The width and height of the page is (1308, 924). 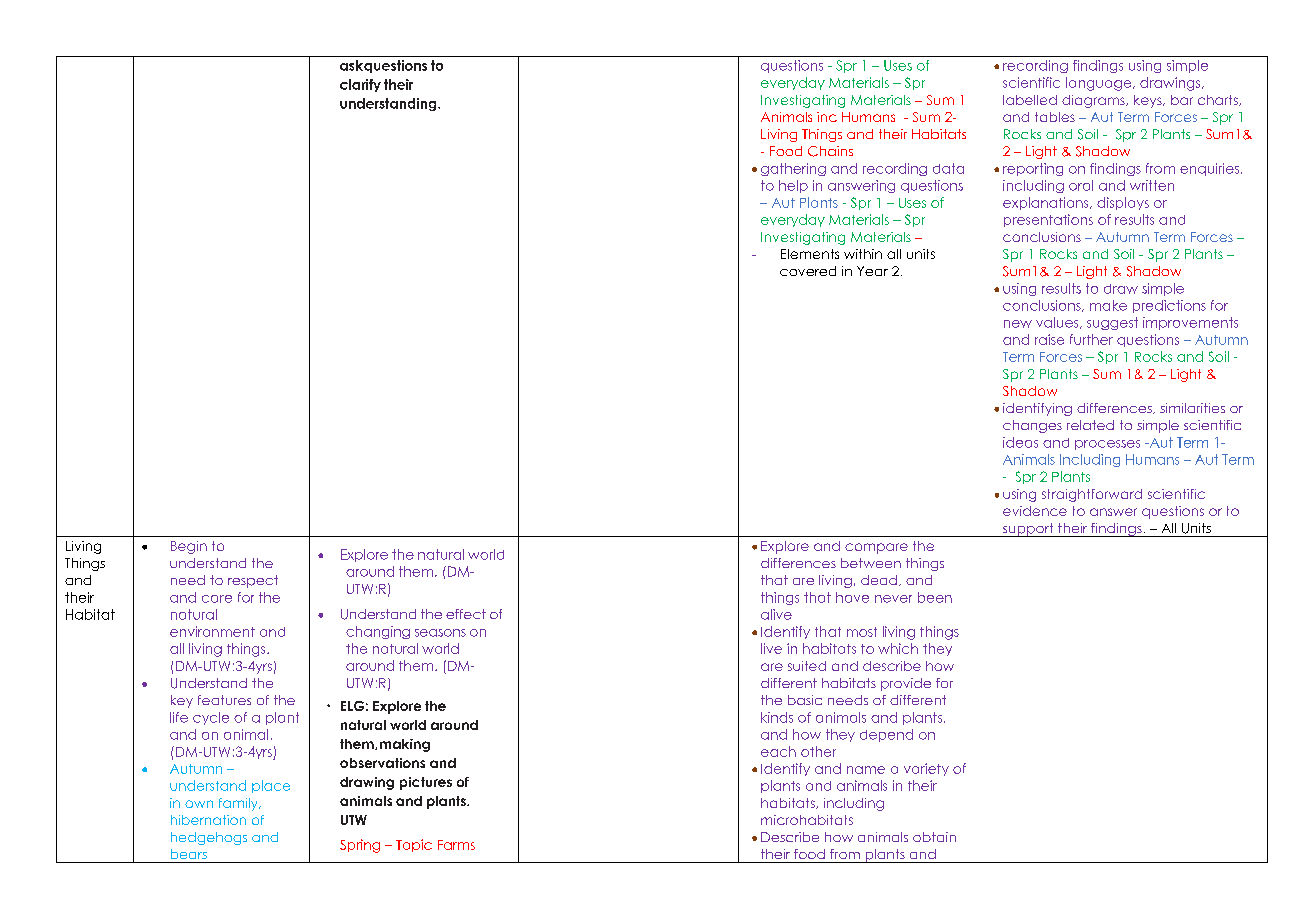 What do you see at coordinates (1108, 305) in the page?
I see `make` at bounding box center [1108, 305].
